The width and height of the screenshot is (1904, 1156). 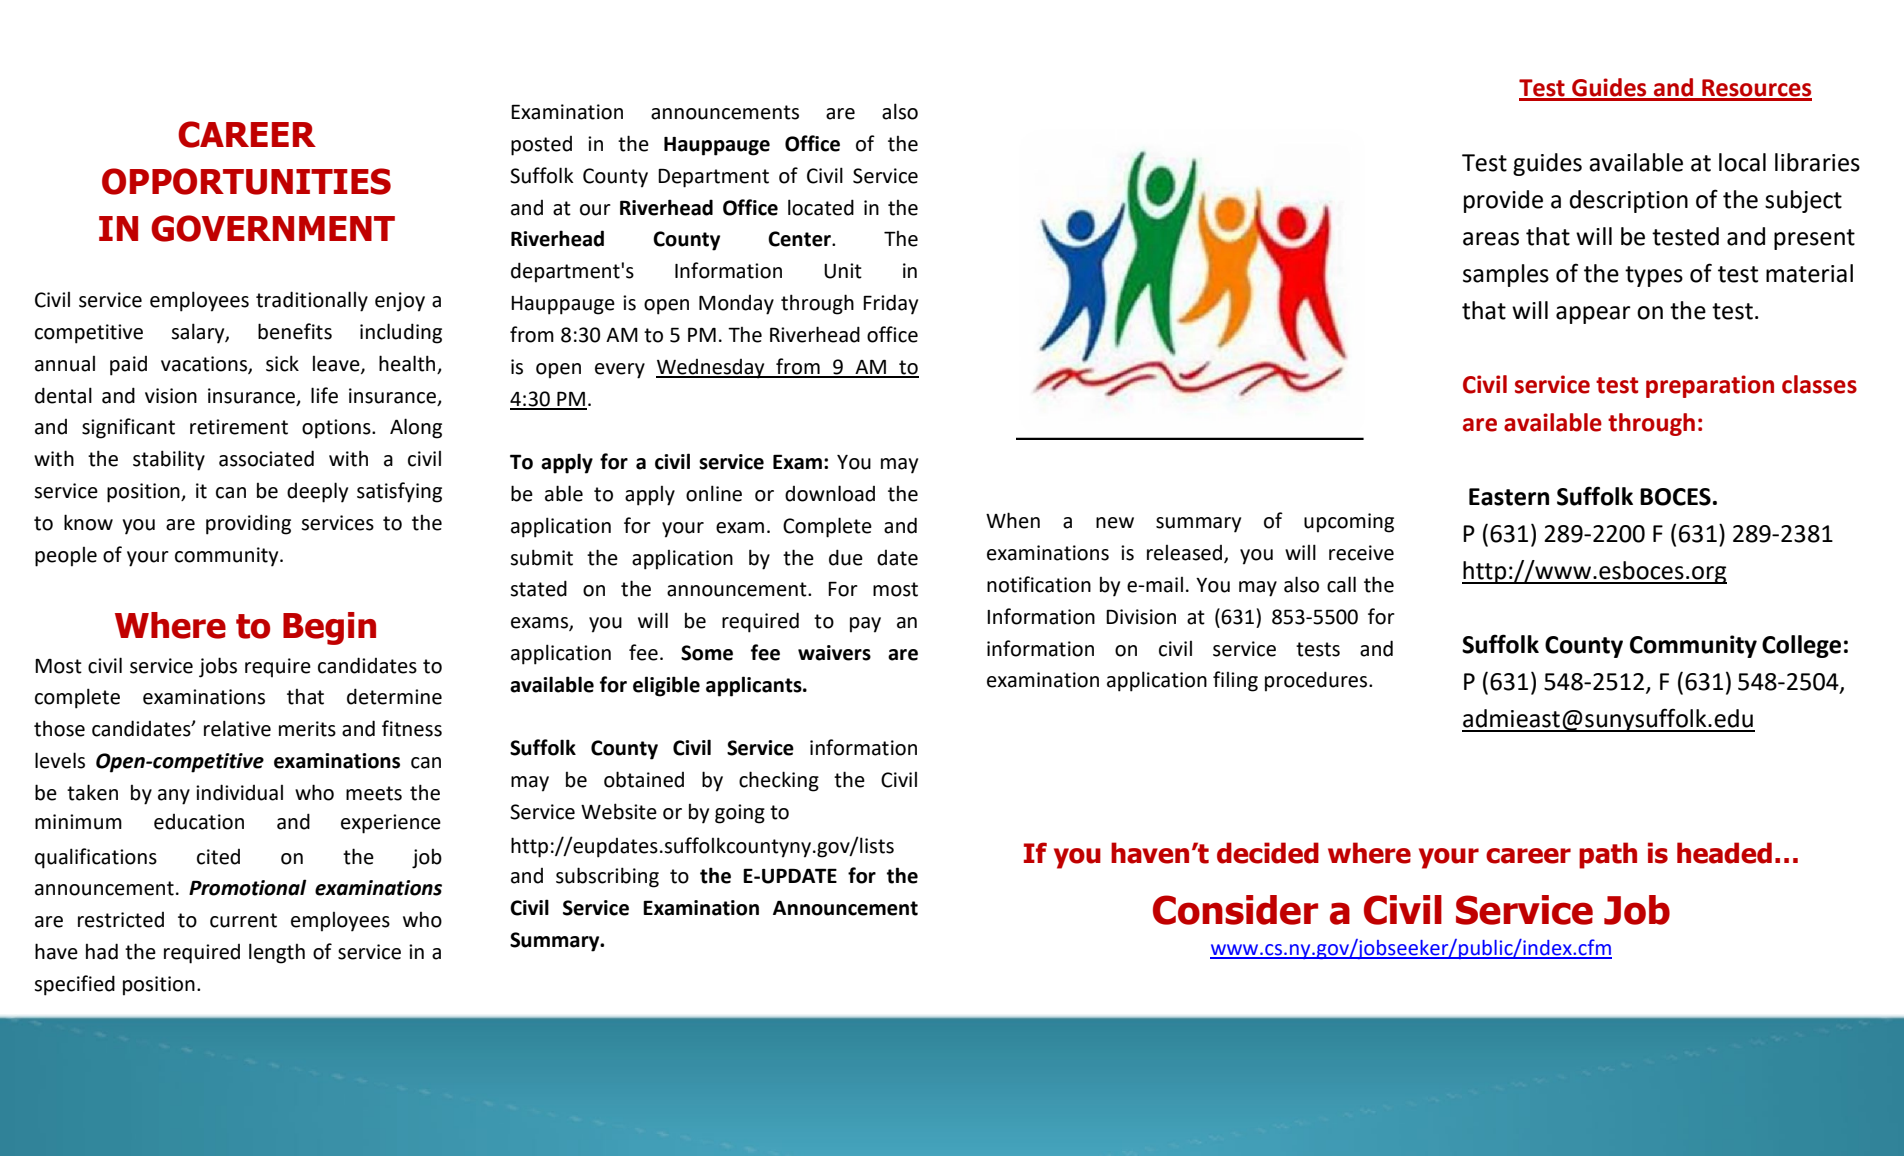 I want to click on length, so click(x=277, y=953).
